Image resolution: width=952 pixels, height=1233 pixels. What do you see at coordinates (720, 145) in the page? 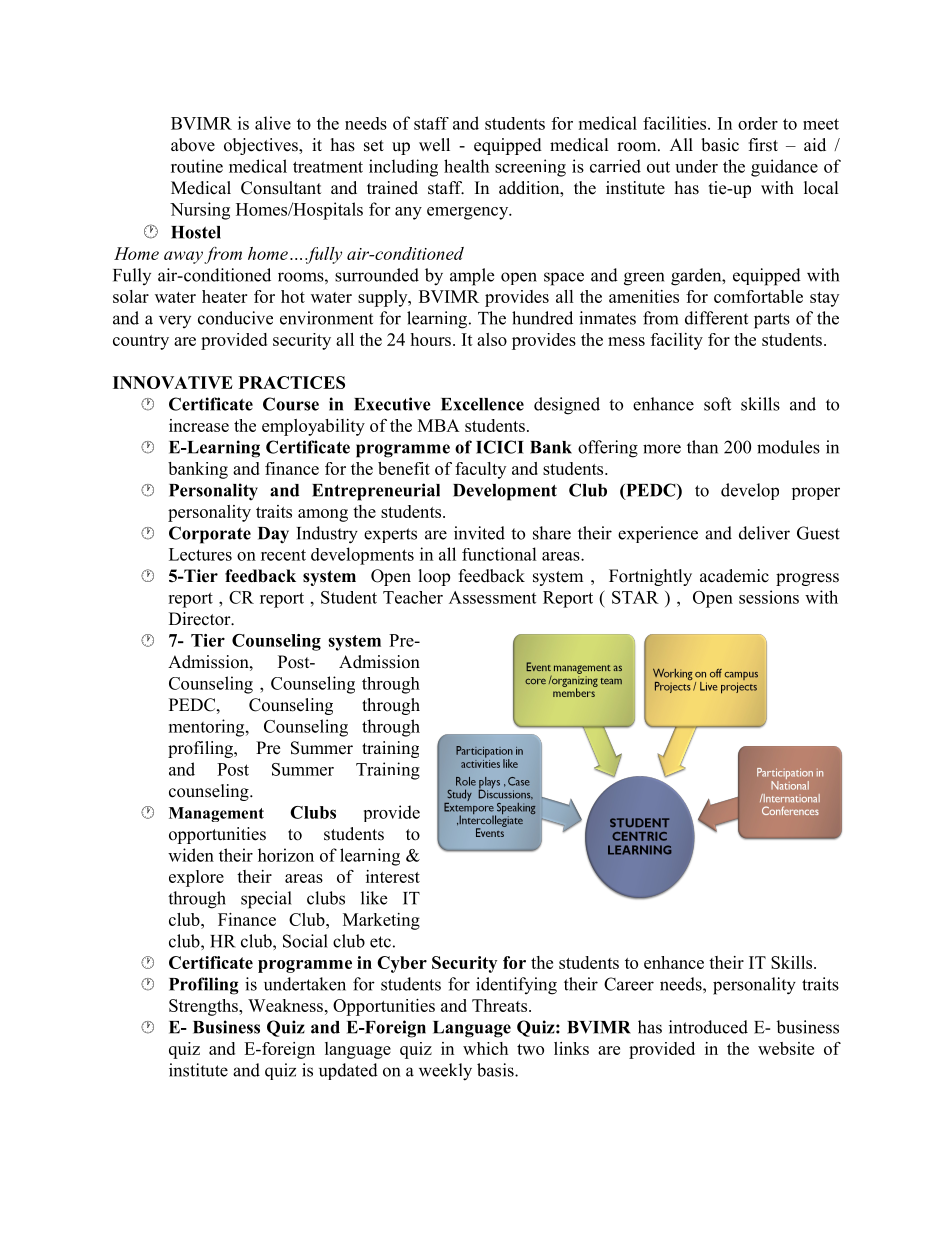
I see `basic` at bounding box center [720, 145].
